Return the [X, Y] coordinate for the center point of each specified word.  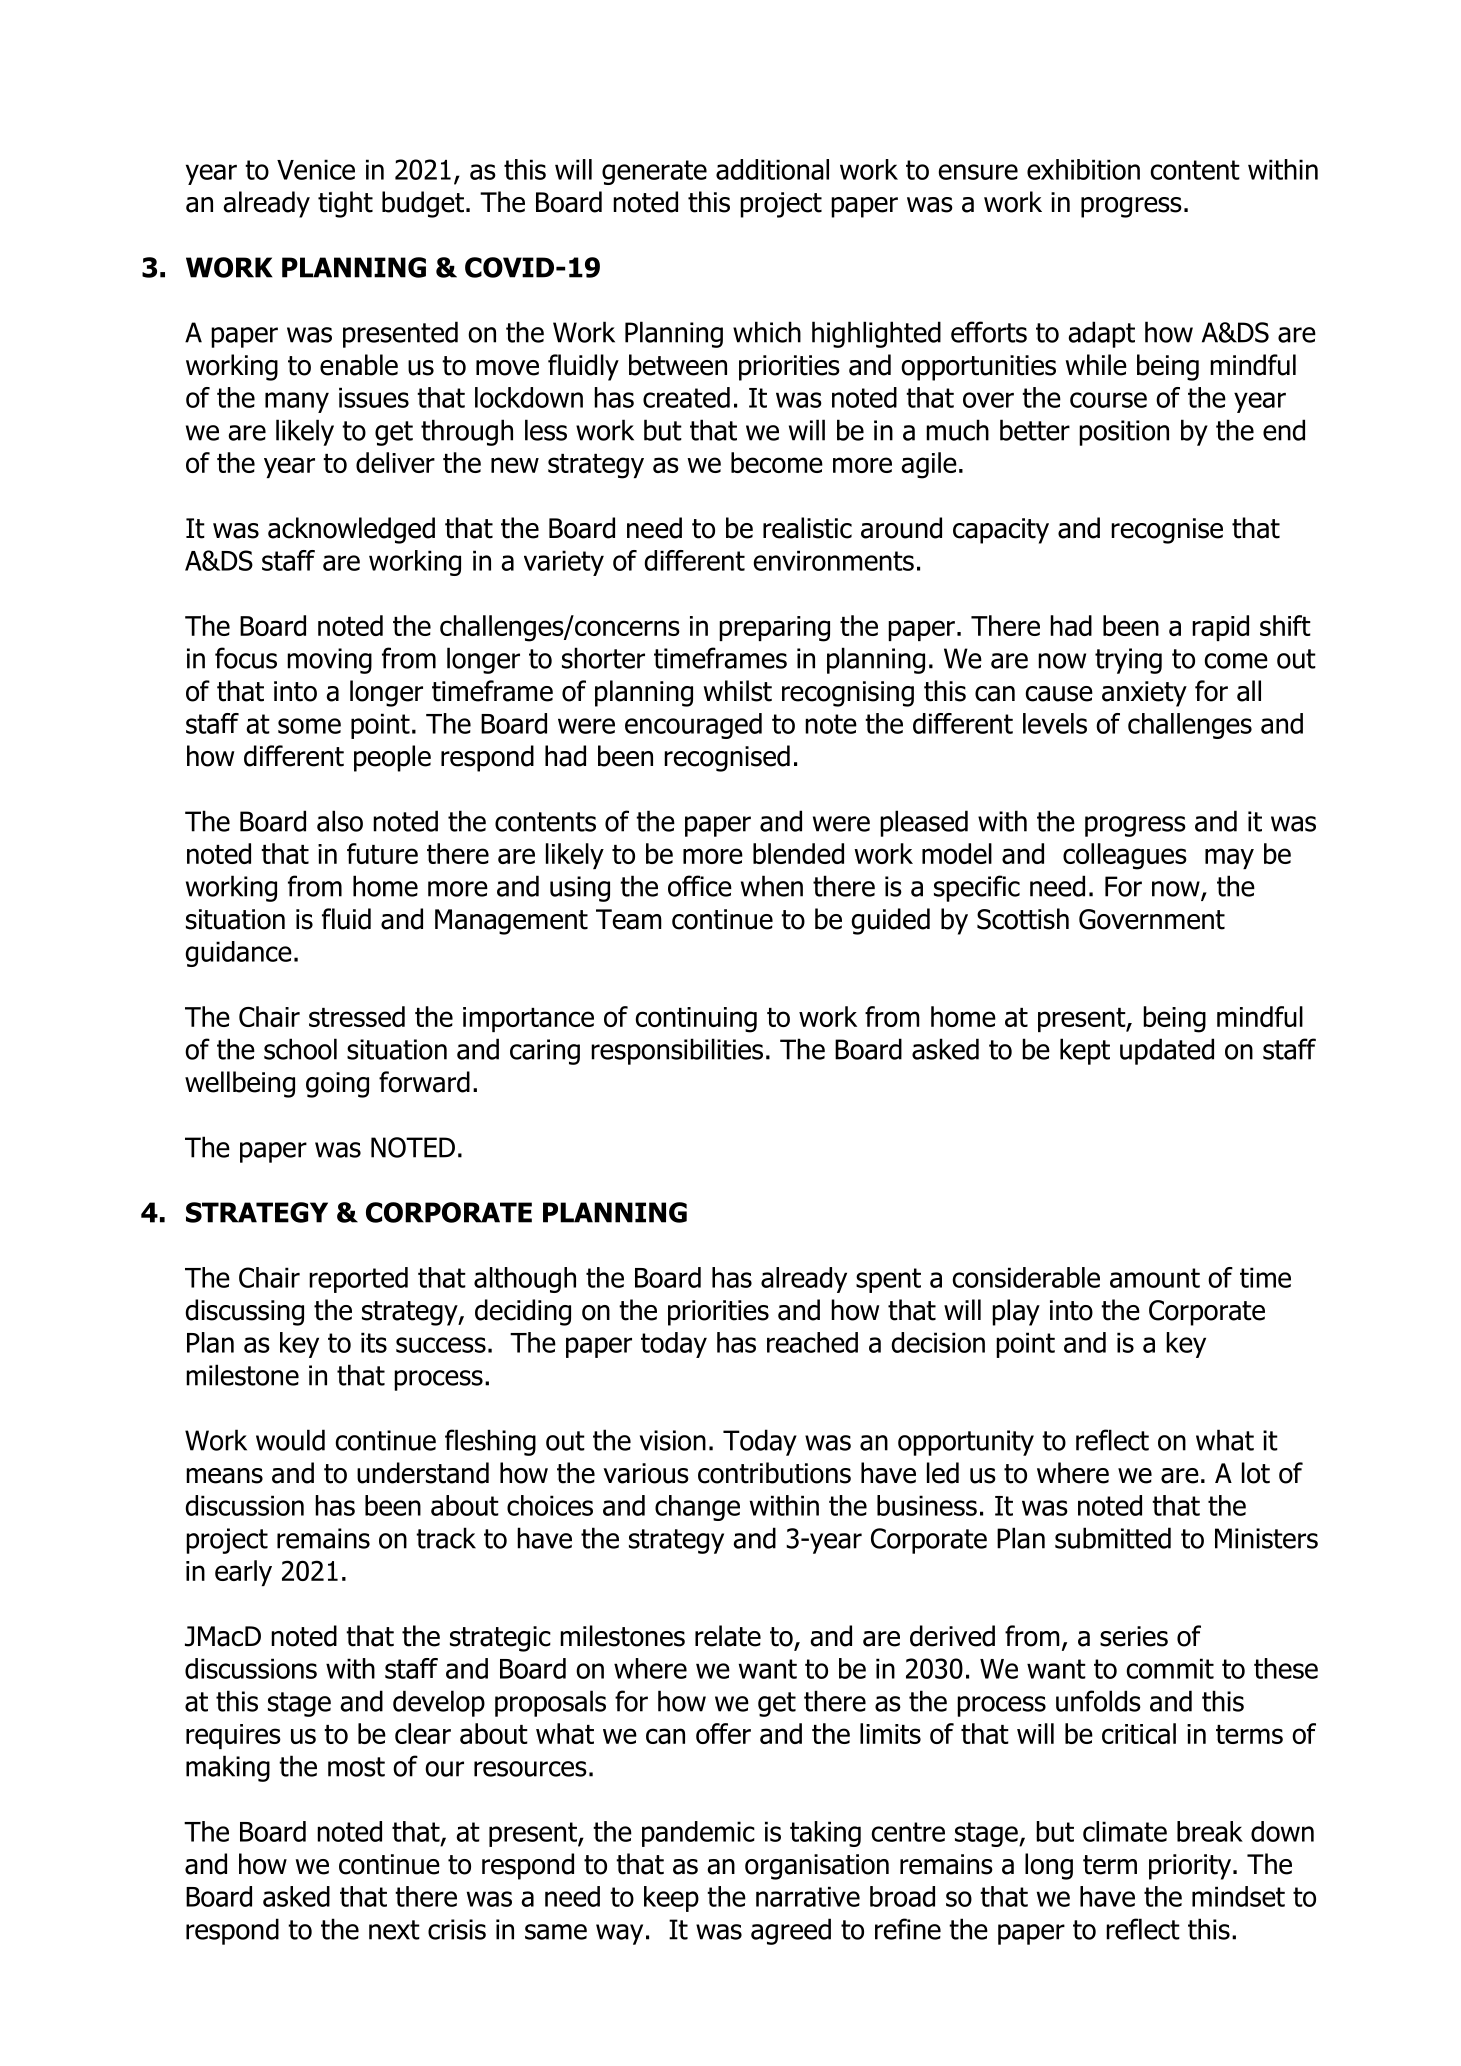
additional [772, 169]
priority [1190, 1867]
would [290, 1440]
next [394, 1930]
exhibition [1083, 169]
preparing [774, 629]
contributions [774, 1473]
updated [1167, 1051]
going [337, 1085]
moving [329, 661]
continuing [696, 1020]
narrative [808, 1896]
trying [1128, 661]
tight [345, 204]
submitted [1113, 1538]
